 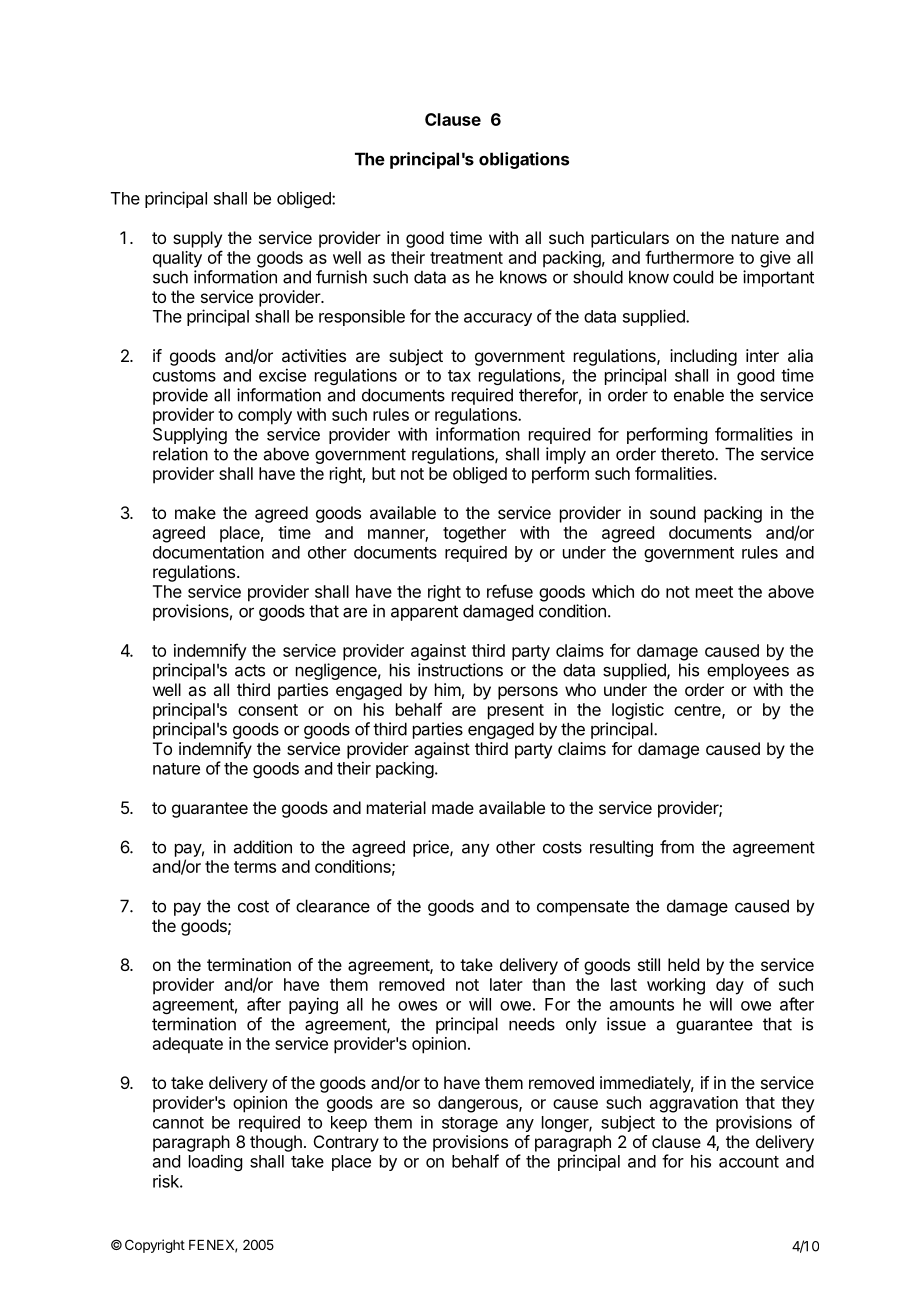 I want to click on storage, so click(x=470, y=1124).
